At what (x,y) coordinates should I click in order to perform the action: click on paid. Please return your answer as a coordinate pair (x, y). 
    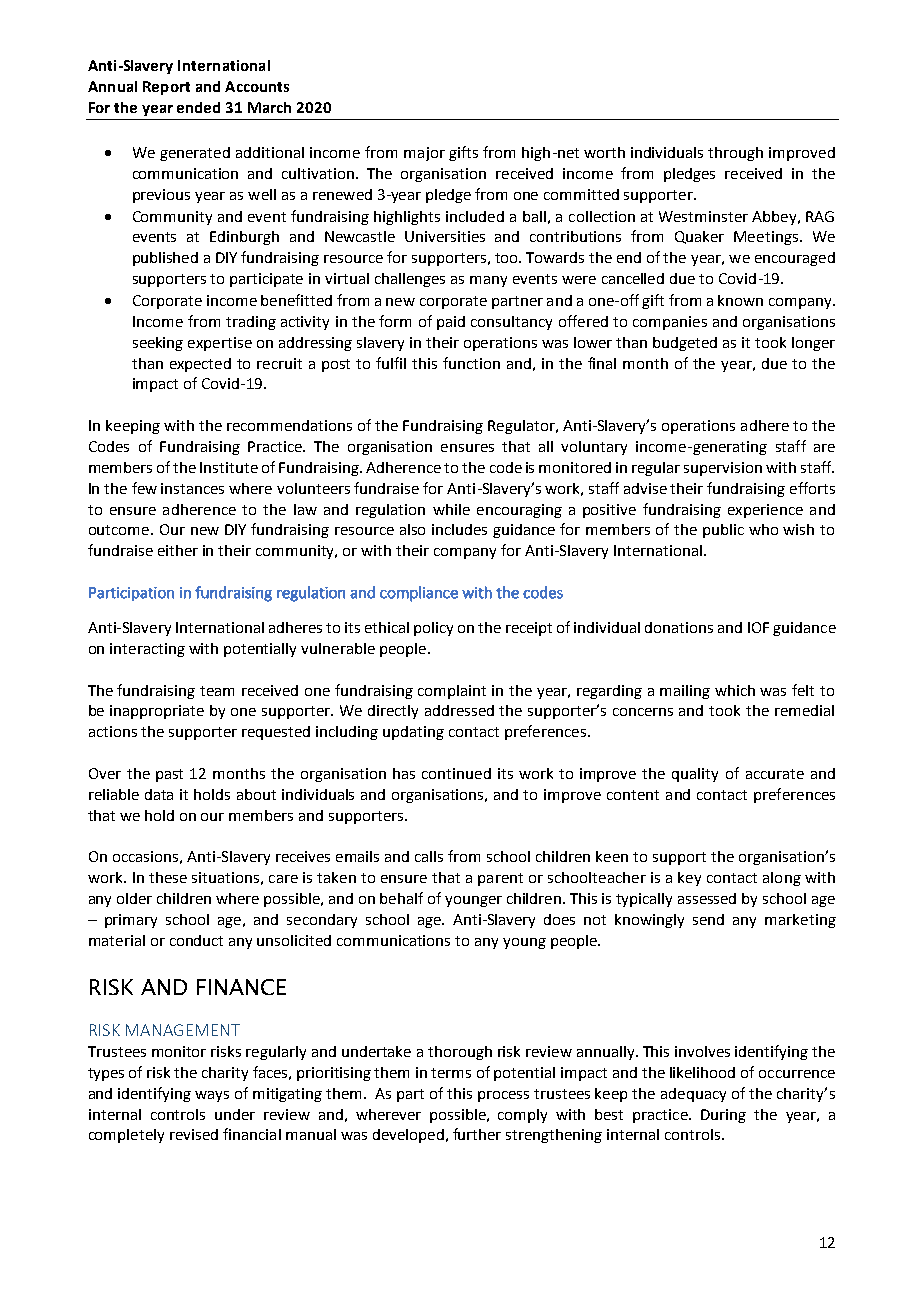
    Looking at the image, I should click on (451, 323).
